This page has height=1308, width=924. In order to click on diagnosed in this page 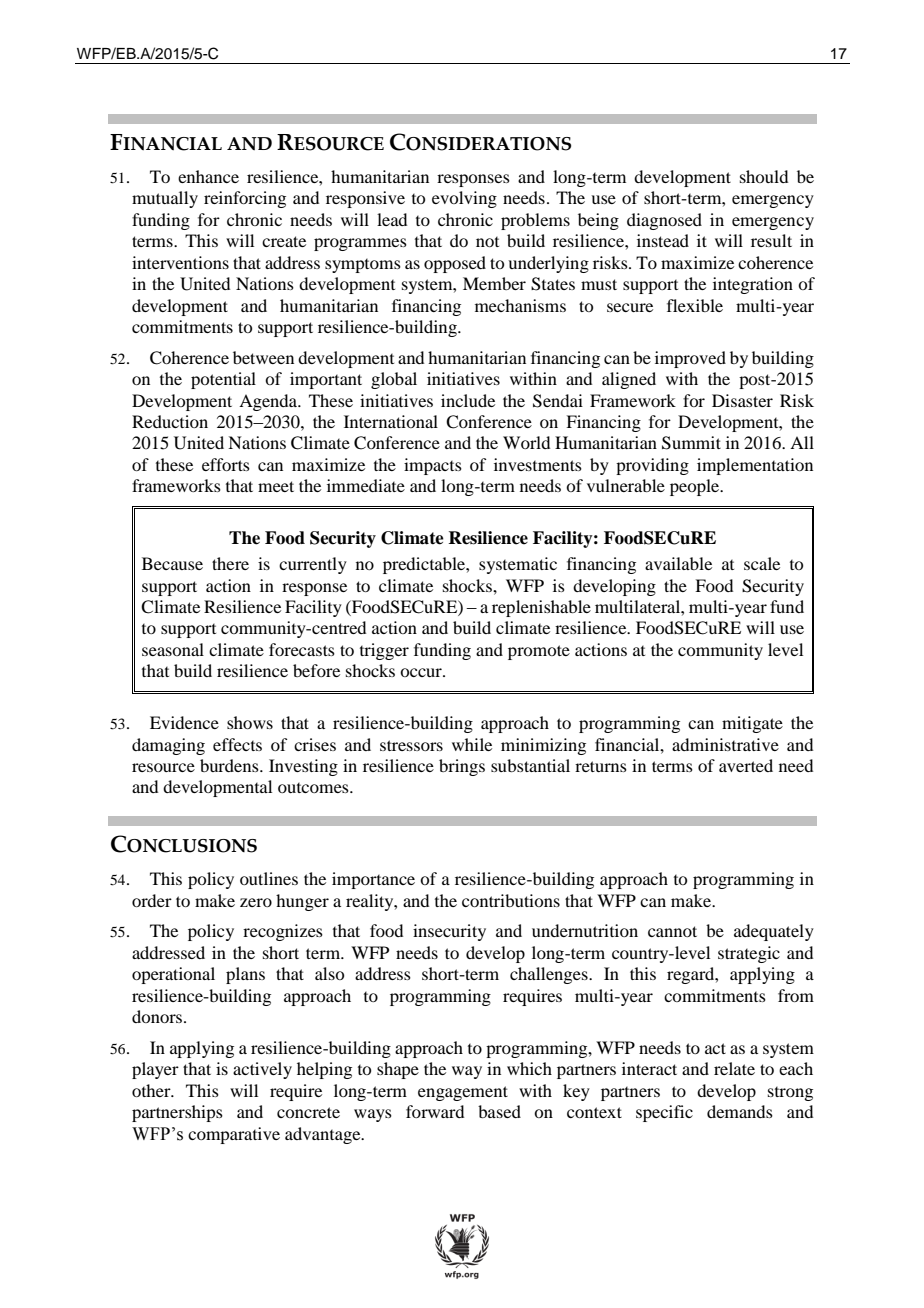, I will do `click(664, 221)`.
